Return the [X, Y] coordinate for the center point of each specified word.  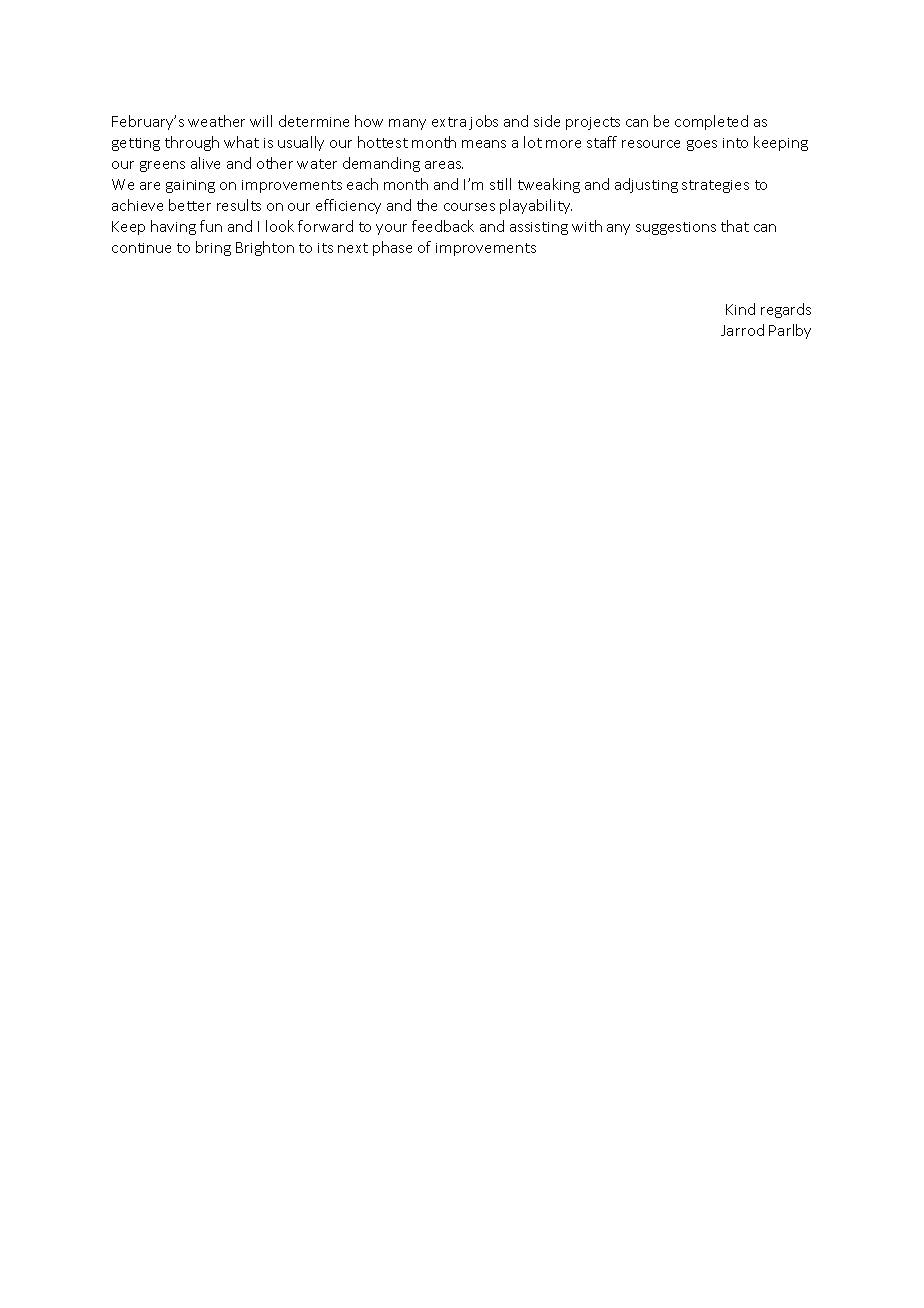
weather [216, 121]
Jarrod [742, 330]
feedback [443, 226]
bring [213, 248]
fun [211, 226]
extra [449, 122]
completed [711, 122]
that [735, 226]
